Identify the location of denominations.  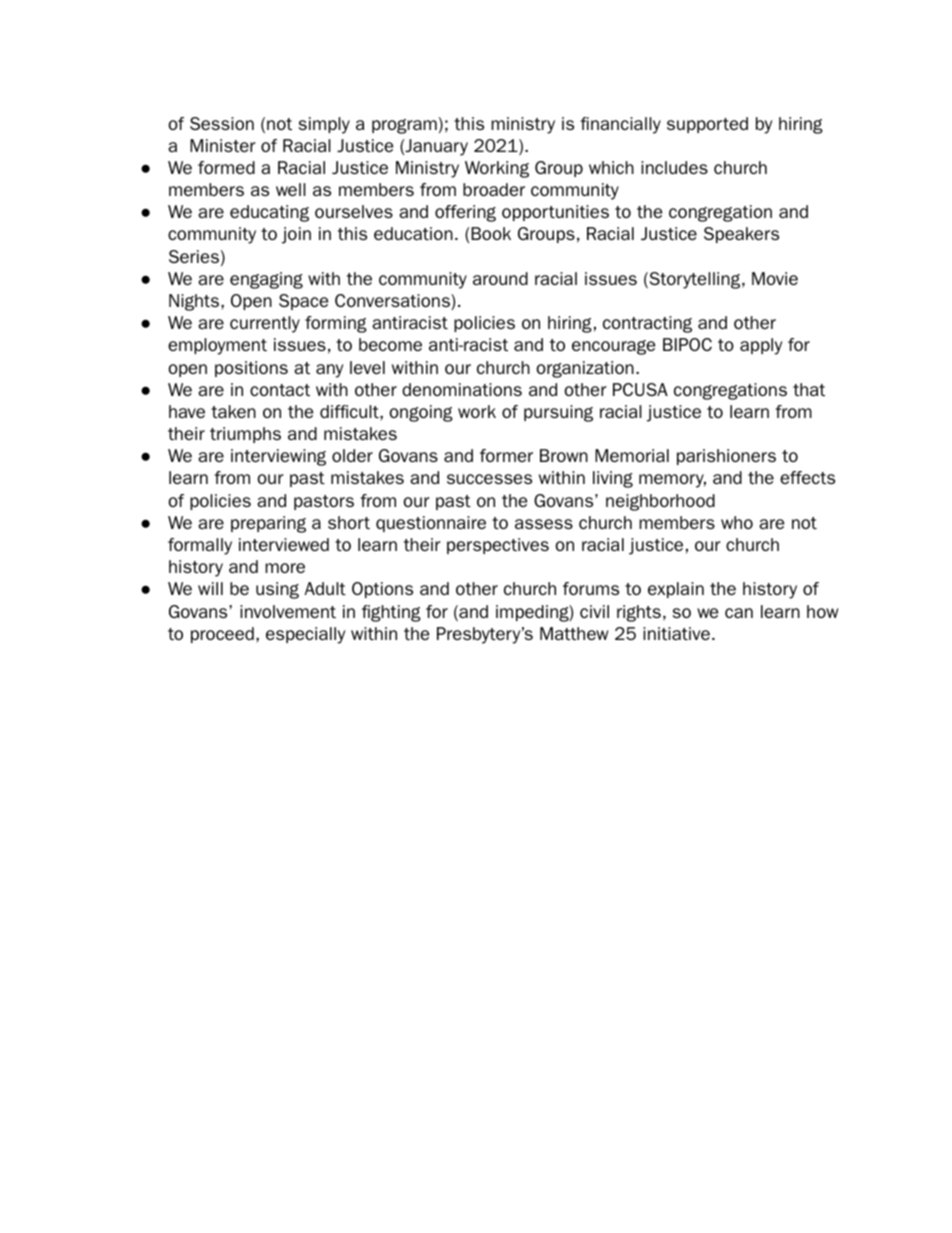
(462, 389).
